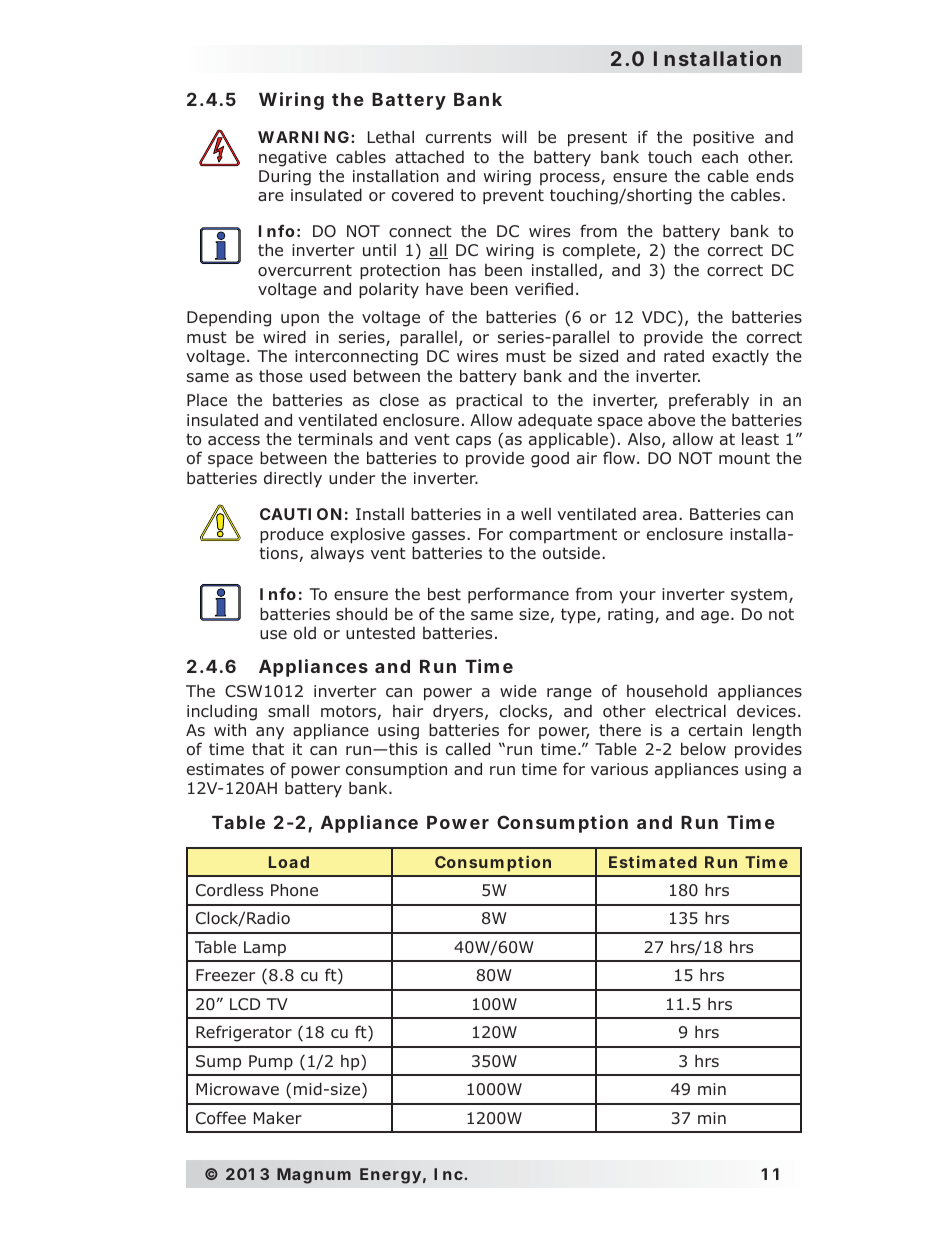  I want to click on Pump, so click(271, 1063).
